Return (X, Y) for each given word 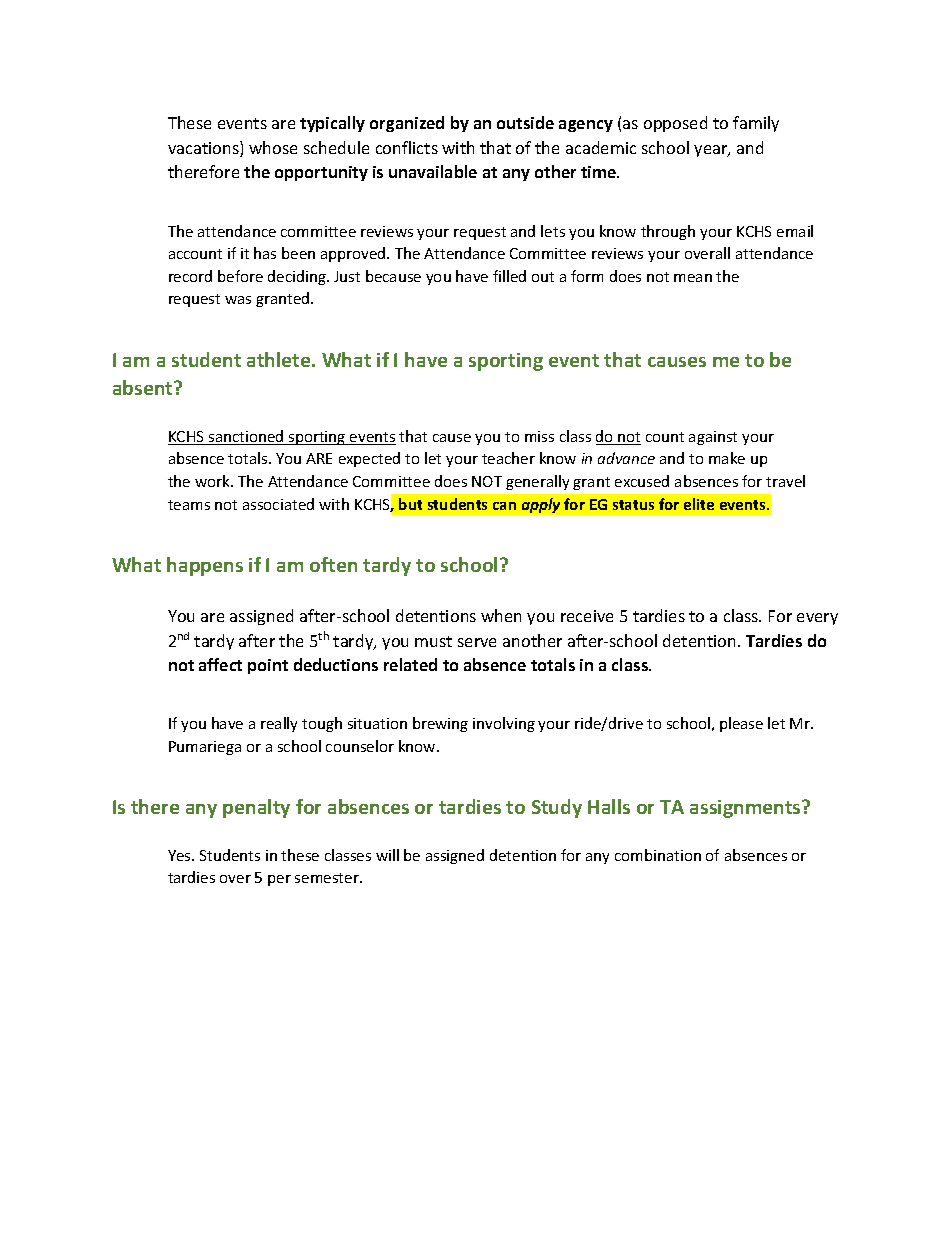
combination (658, 855)
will (387, 855)
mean (693, 278)
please (741, 724)
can (504, 506)
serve (477, 642)
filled (509, 276)
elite (699, 504)
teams (189, 505)
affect (220, 664)
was (238, 300)
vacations (204, 149)
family (756, 124)
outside (525, 122)
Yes (180, 855)
